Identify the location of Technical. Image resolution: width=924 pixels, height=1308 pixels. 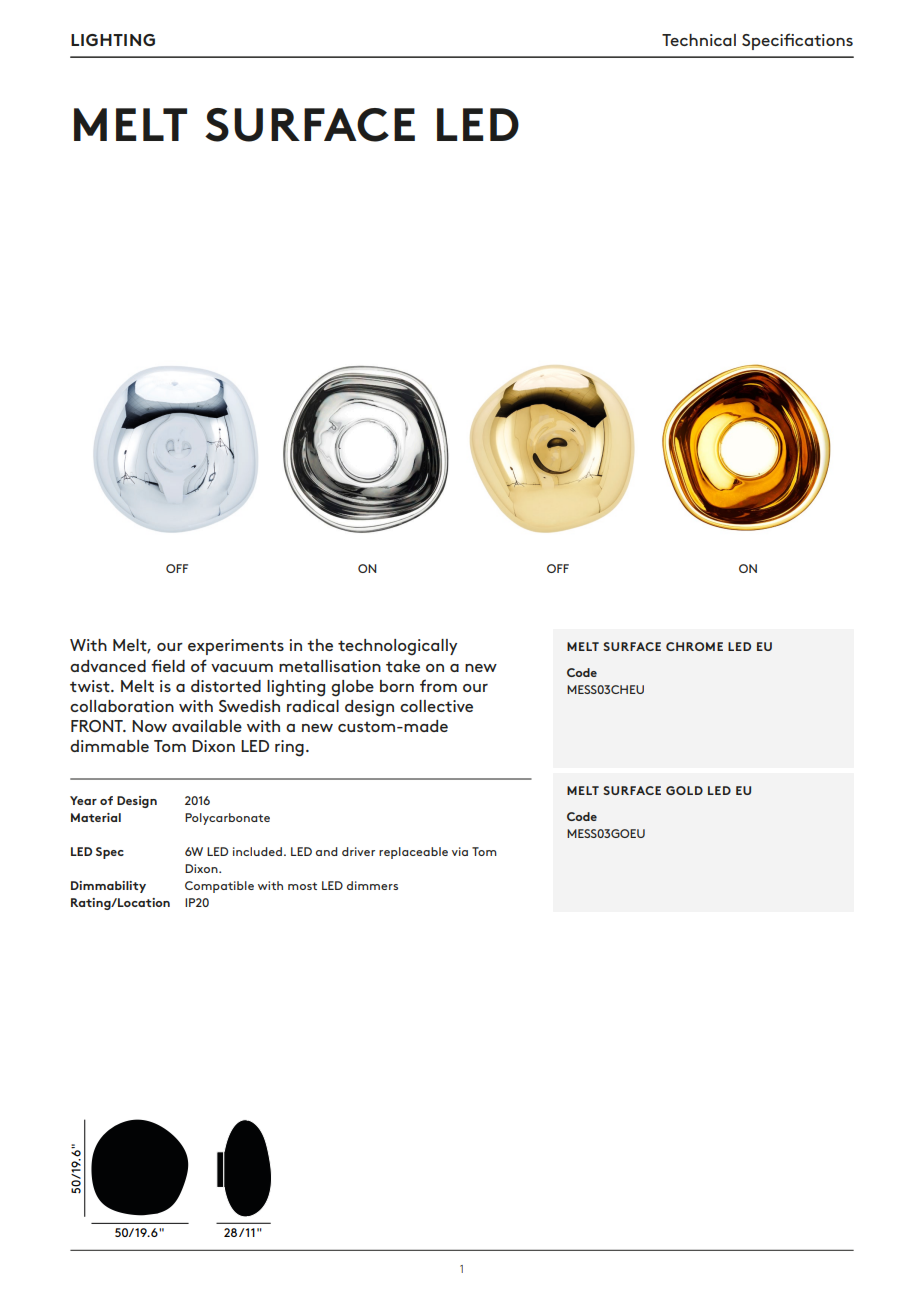
(699, 40).
